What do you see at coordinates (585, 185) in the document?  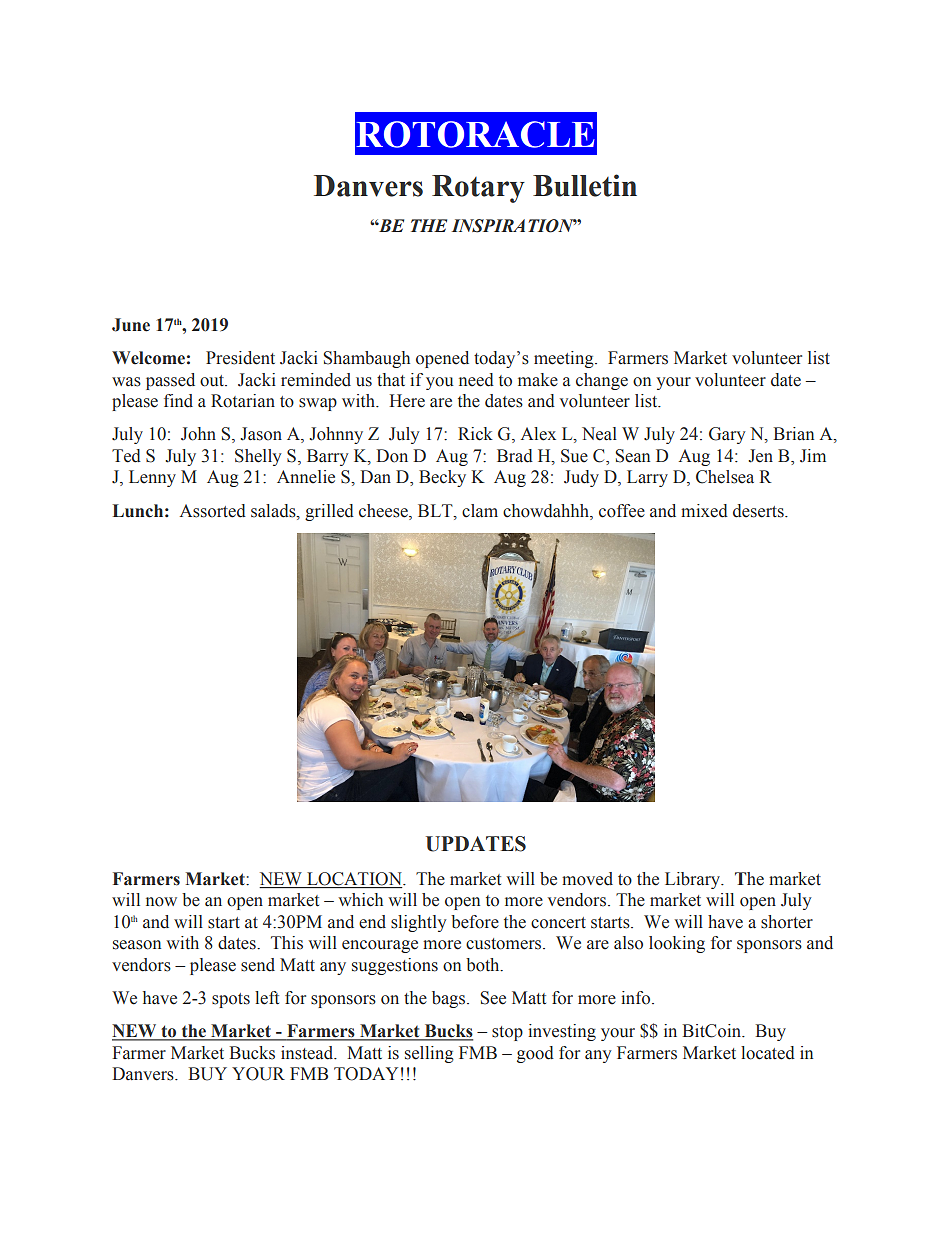 I see `Bulletin` at bounding box center [585, 185].
